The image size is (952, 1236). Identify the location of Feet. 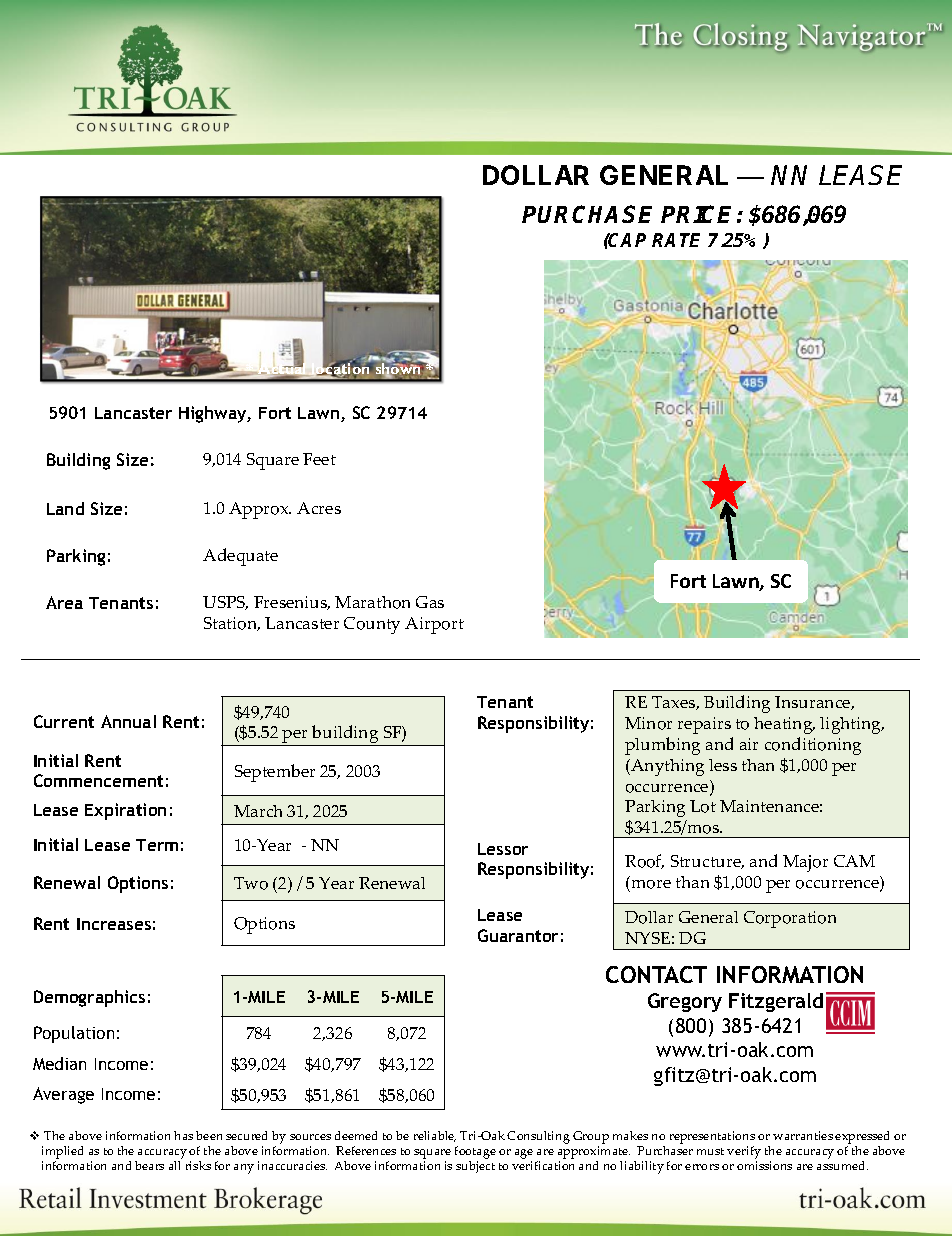
(319, 459).
